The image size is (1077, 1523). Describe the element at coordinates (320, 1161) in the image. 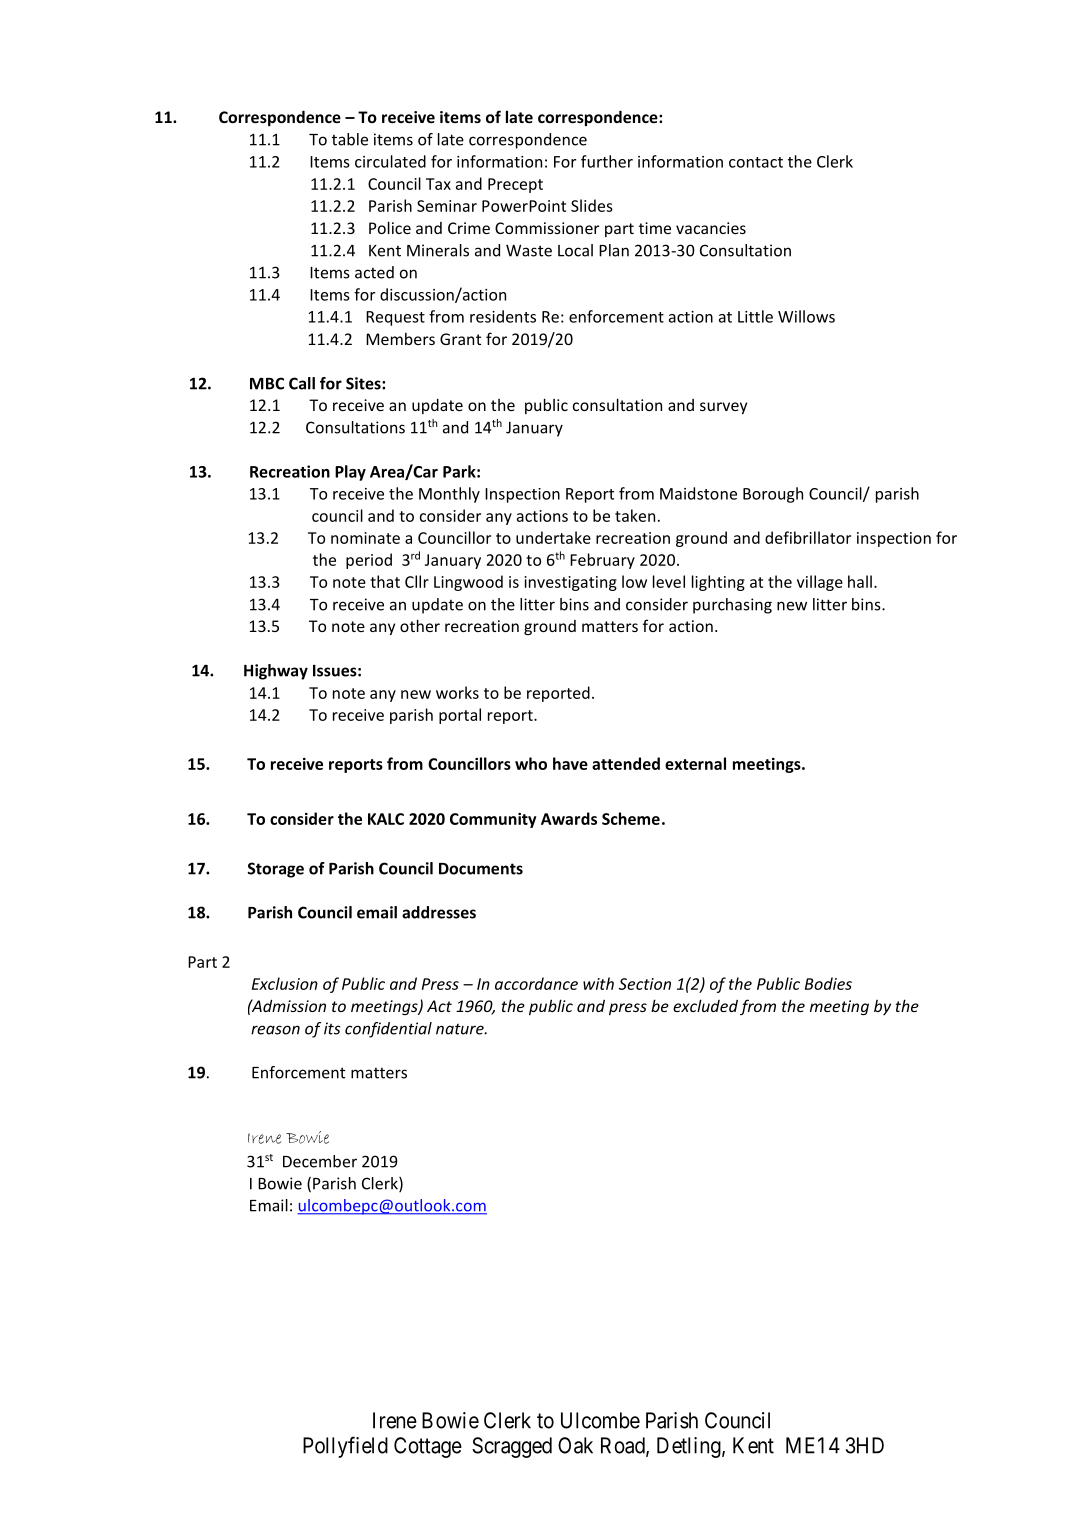

I see `December` at that location.
